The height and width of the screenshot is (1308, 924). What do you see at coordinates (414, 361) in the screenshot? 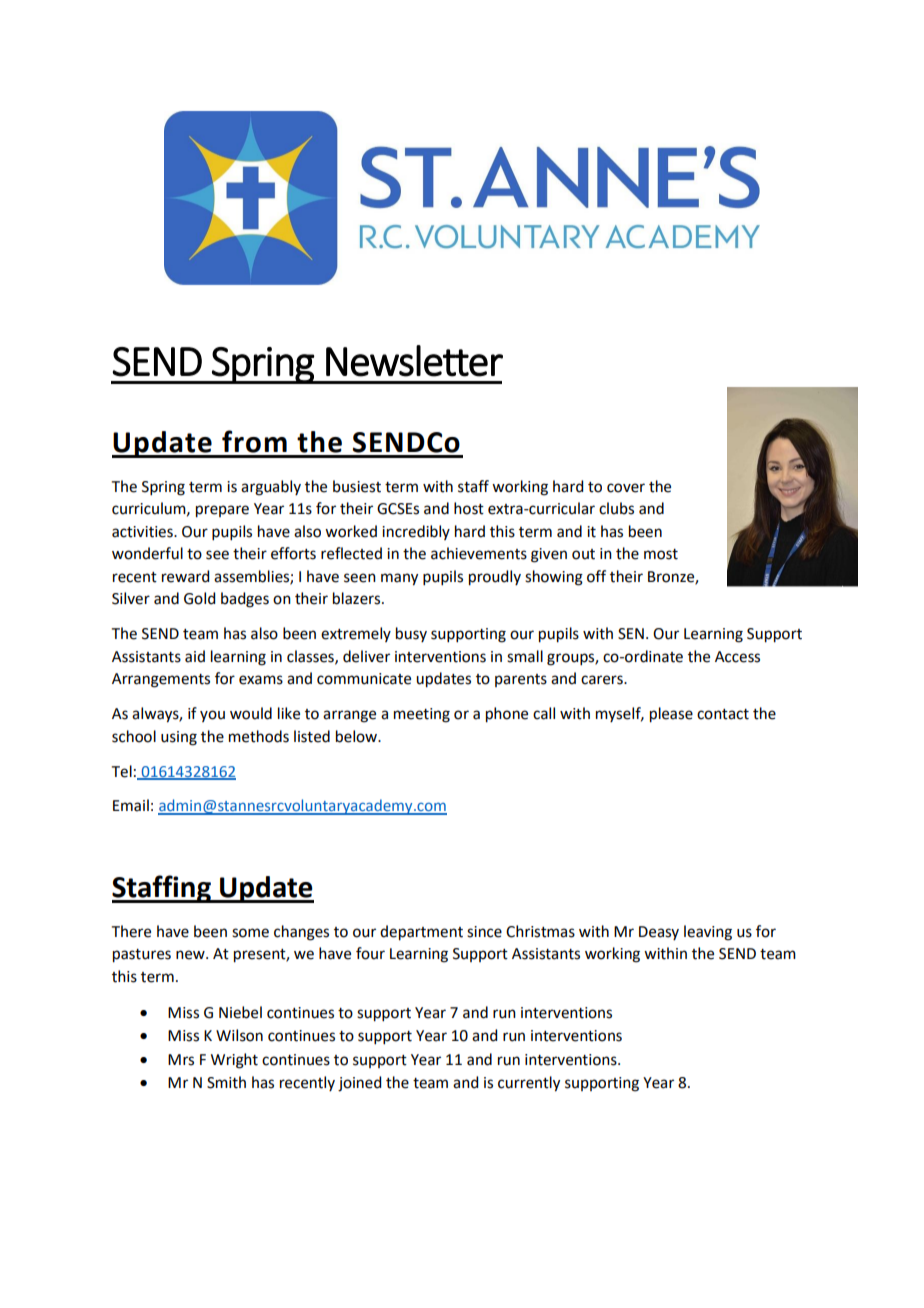
I see `Newsletter` at bounding box center [414, 361].
